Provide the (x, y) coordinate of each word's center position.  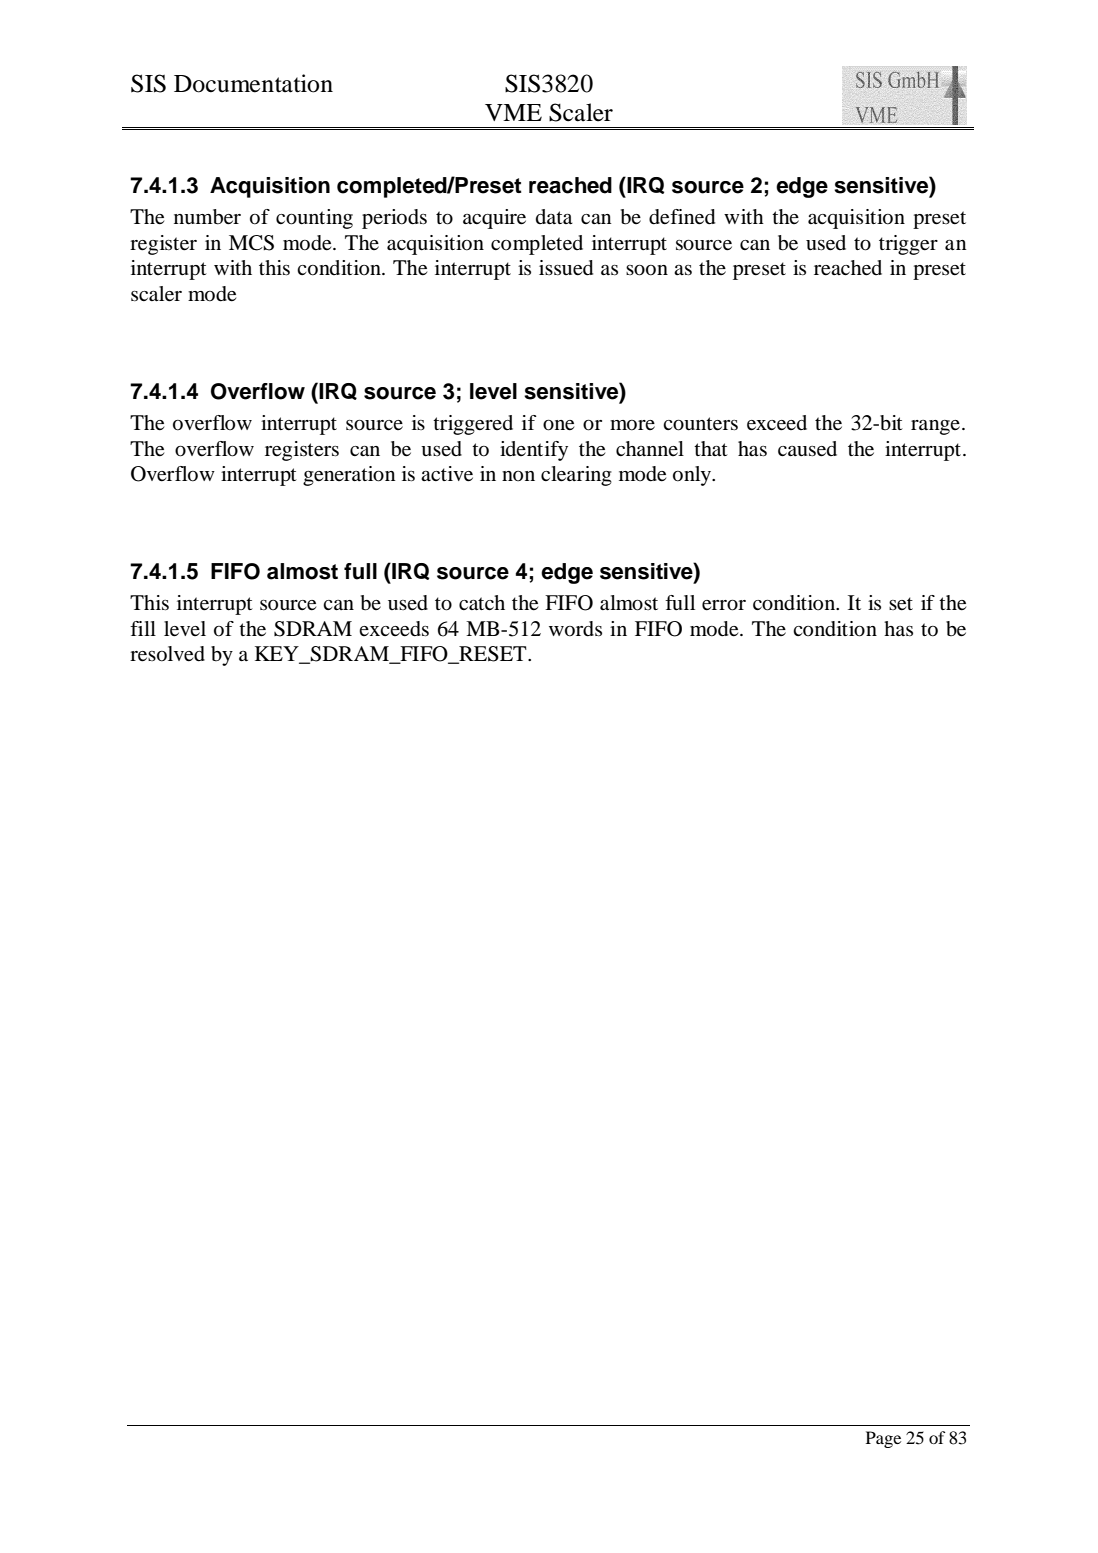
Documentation (253, 83)
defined (682, 217)
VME (513, 112)
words (575, 629)
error (724, 605)
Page (883, 1439)
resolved (167, 654)
